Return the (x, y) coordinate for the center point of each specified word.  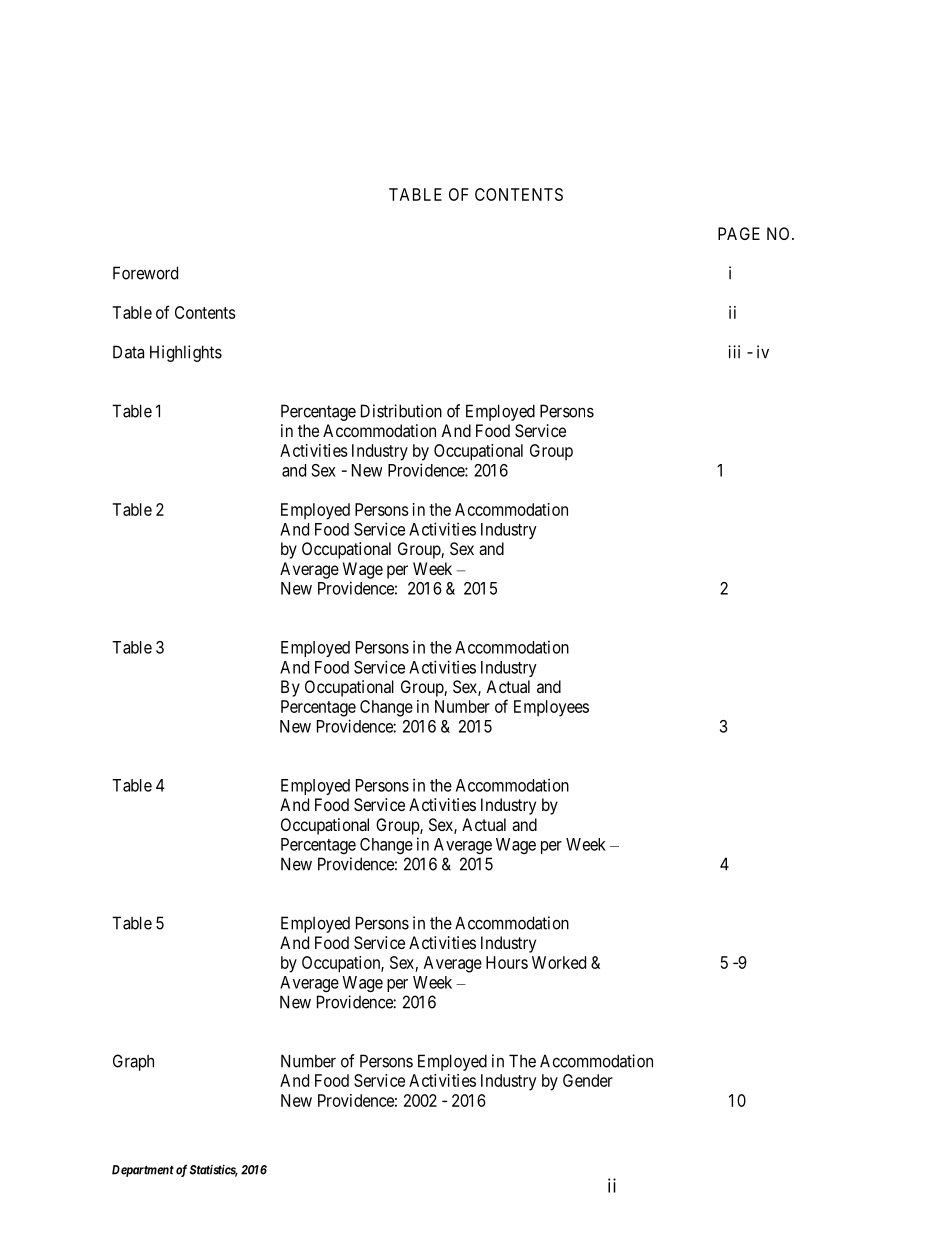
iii (734, 352)
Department (143, 1171)
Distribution (401, 411)
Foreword (145, 273)
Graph (133, 1062)
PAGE (739, 233)
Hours (507, 962)
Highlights (186, 353)
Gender (588, 1080)
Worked (559, 962)
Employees (551, 708)
